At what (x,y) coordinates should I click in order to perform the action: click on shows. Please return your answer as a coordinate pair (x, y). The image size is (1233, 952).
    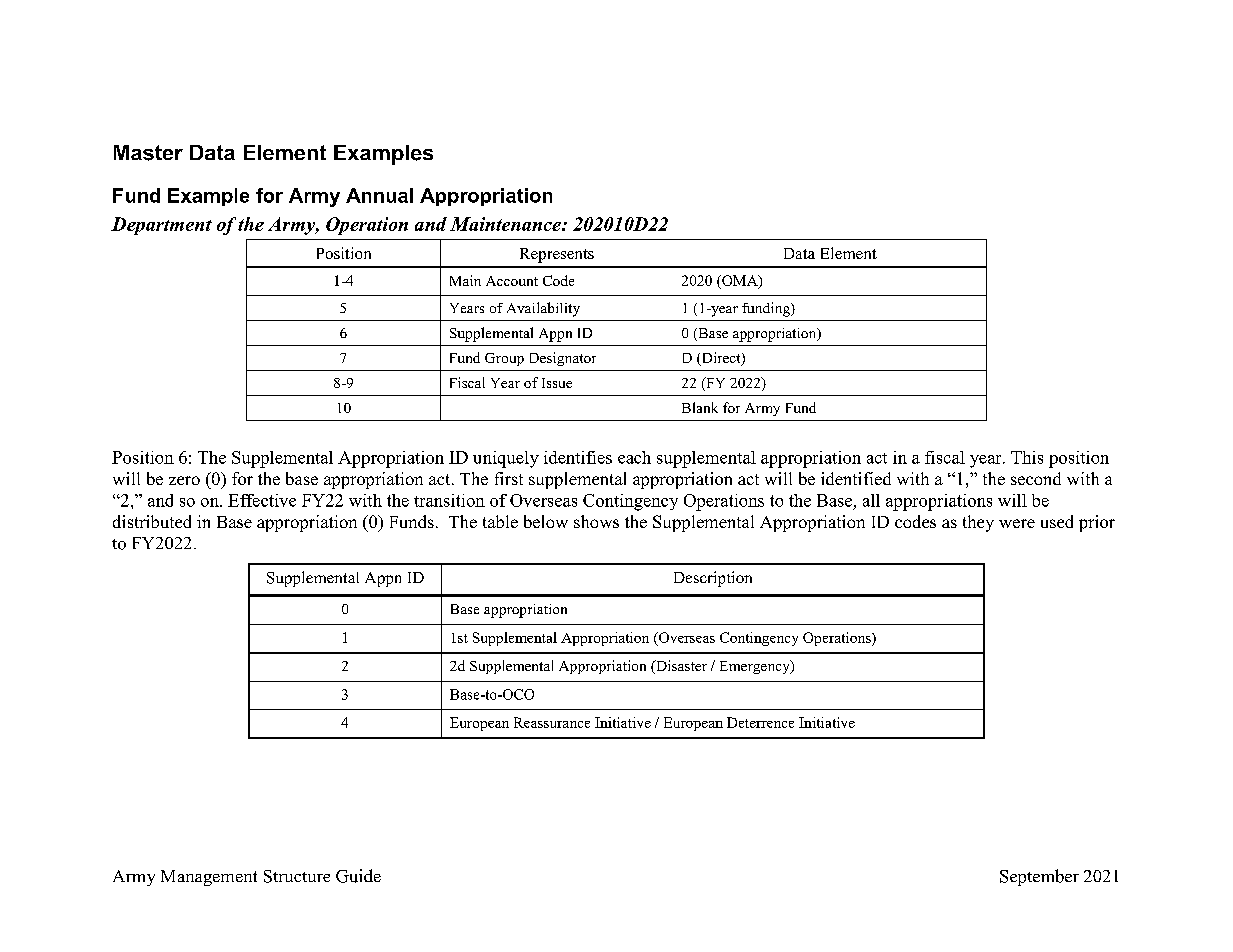
    Looking at the image, I should click on (596, 521).
